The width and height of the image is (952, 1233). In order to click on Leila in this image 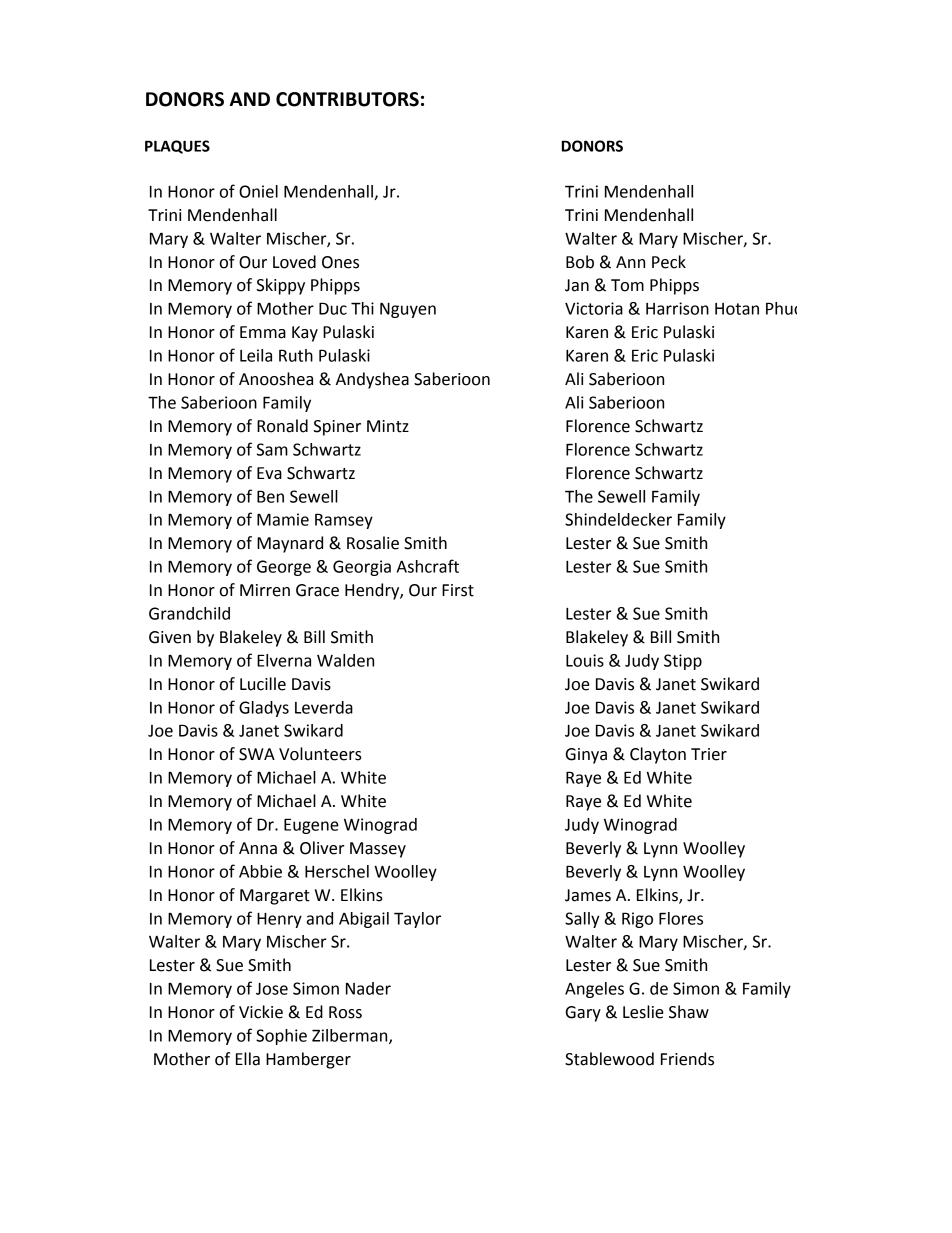, I will do `click(256, 355)`.
